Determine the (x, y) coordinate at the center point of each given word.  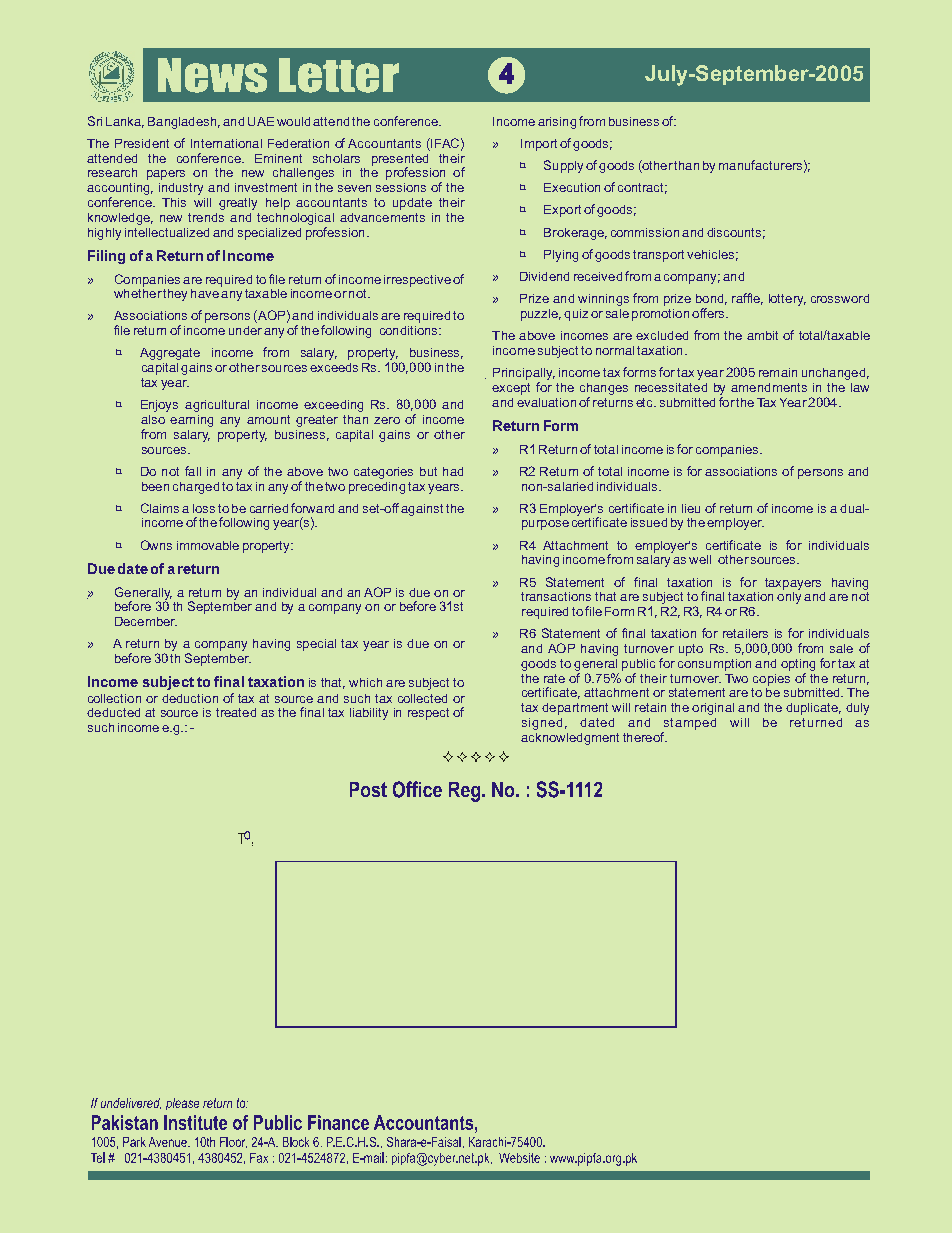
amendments (769, 387)
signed (542, 724)
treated (236, 712)
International (226, 143)
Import (539, 145)
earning (191, 421)
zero (387, 420)
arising (557, 123)
